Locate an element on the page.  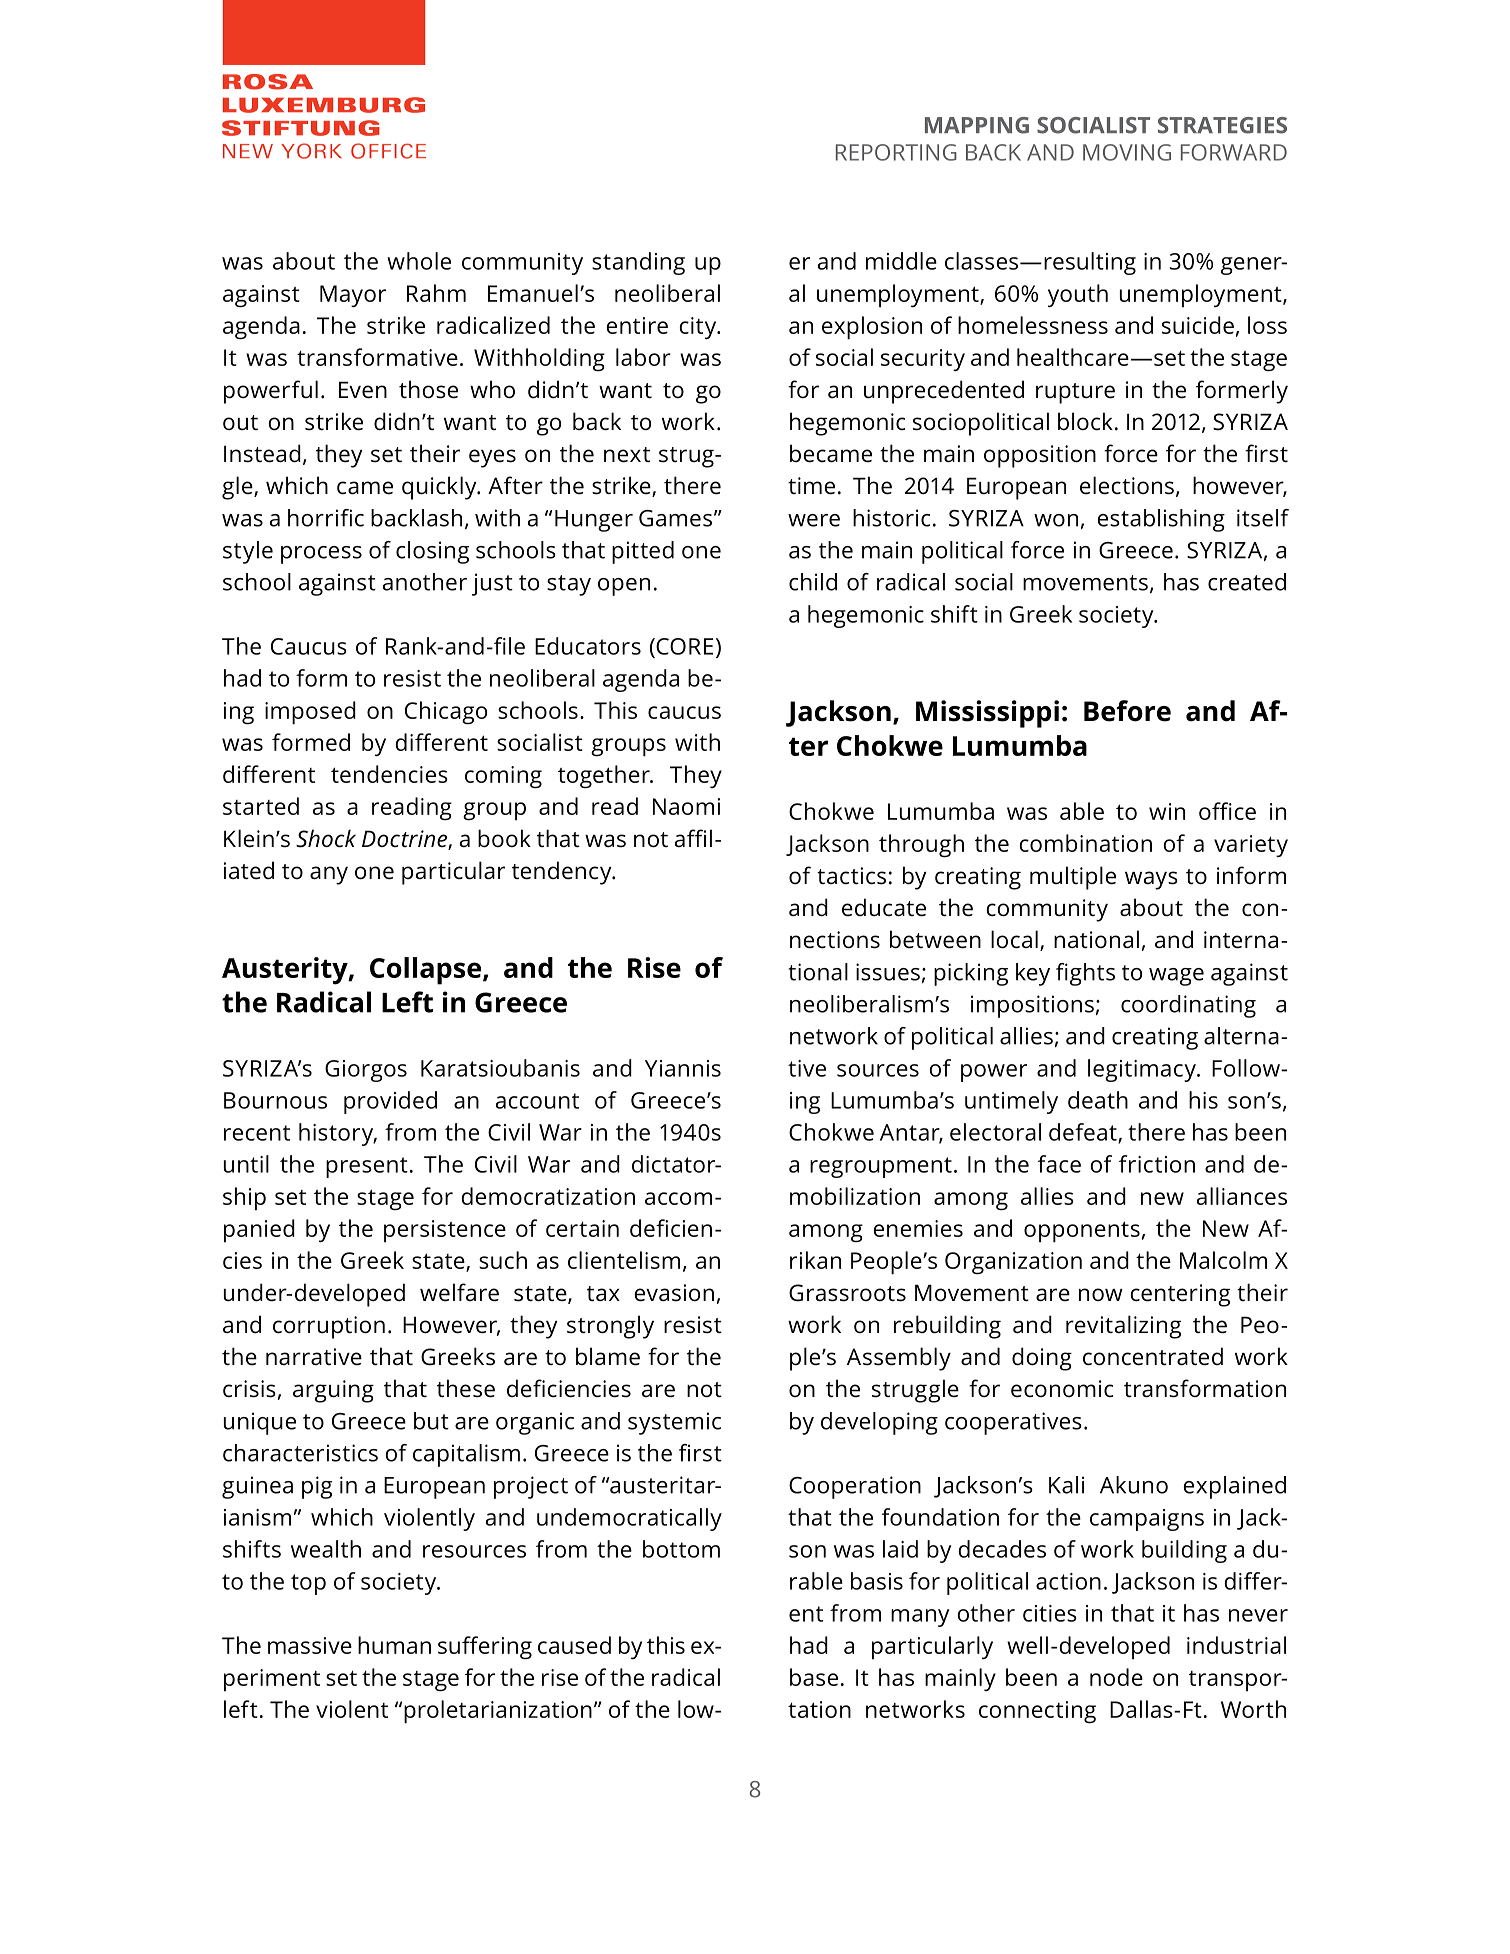
human is located at coordinates (394, 1645).
